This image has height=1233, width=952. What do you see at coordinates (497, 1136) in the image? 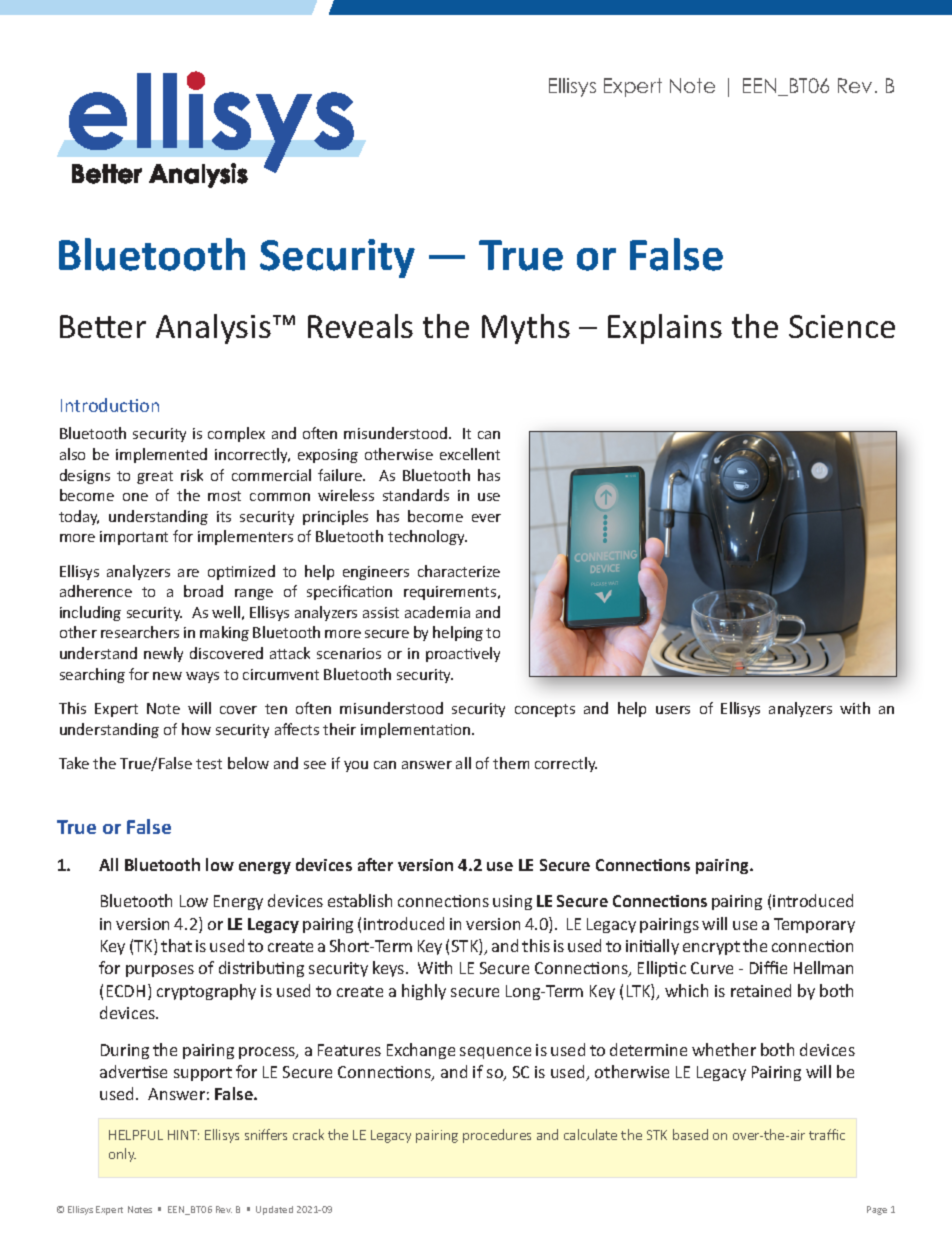
I see `procedures` at bounding box center [497, 1136].
